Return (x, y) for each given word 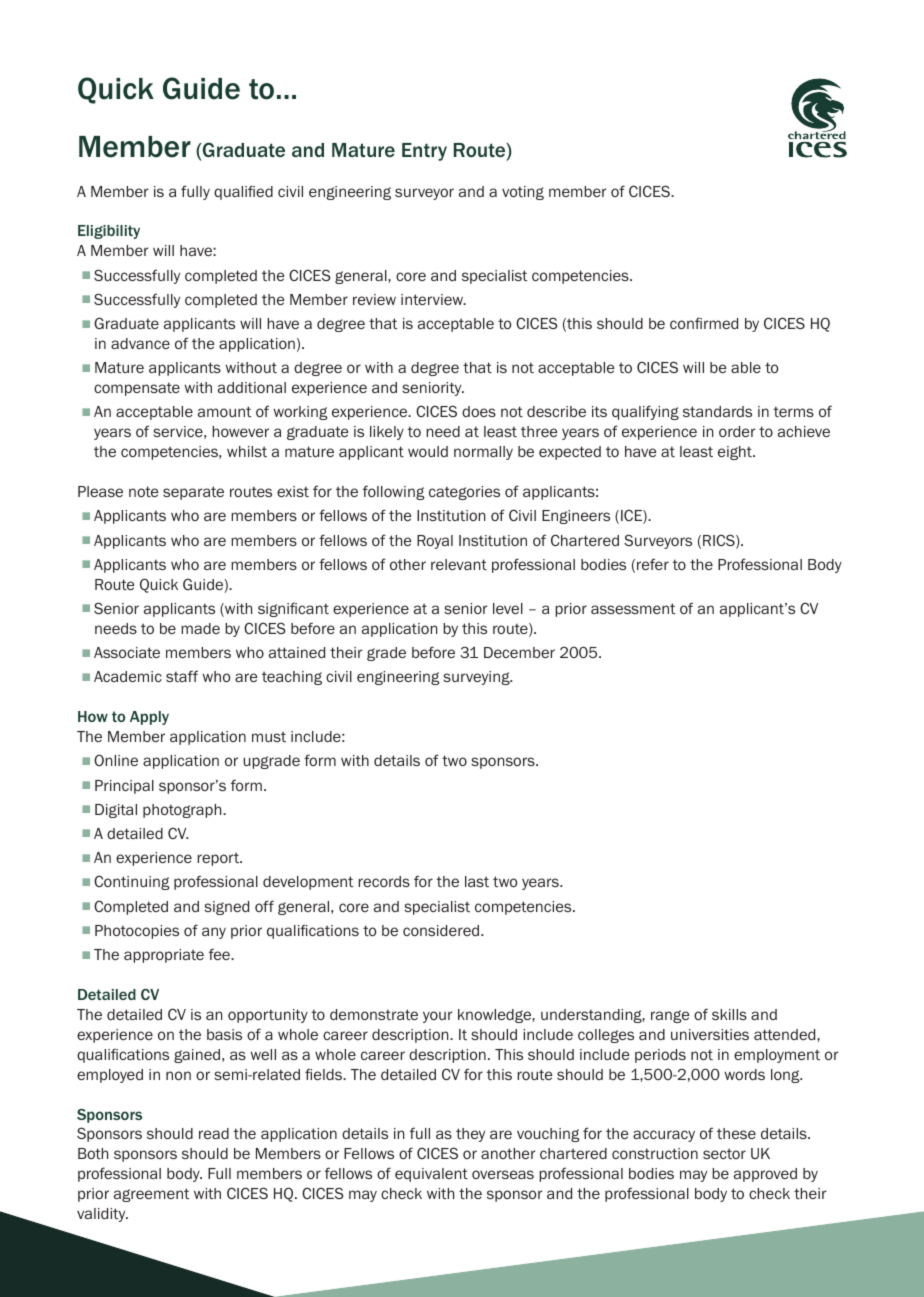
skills (729, 1014)
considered (442, 930)
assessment (633, 608)
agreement (151, 1195)
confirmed (704, 323)
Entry (424, 152)
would (428, 451)
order (737, 431)
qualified (243, 192)
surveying (477, 678)
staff (182, 676)
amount (224, 411)
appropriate (164, 956)
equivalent (431, 1175)
